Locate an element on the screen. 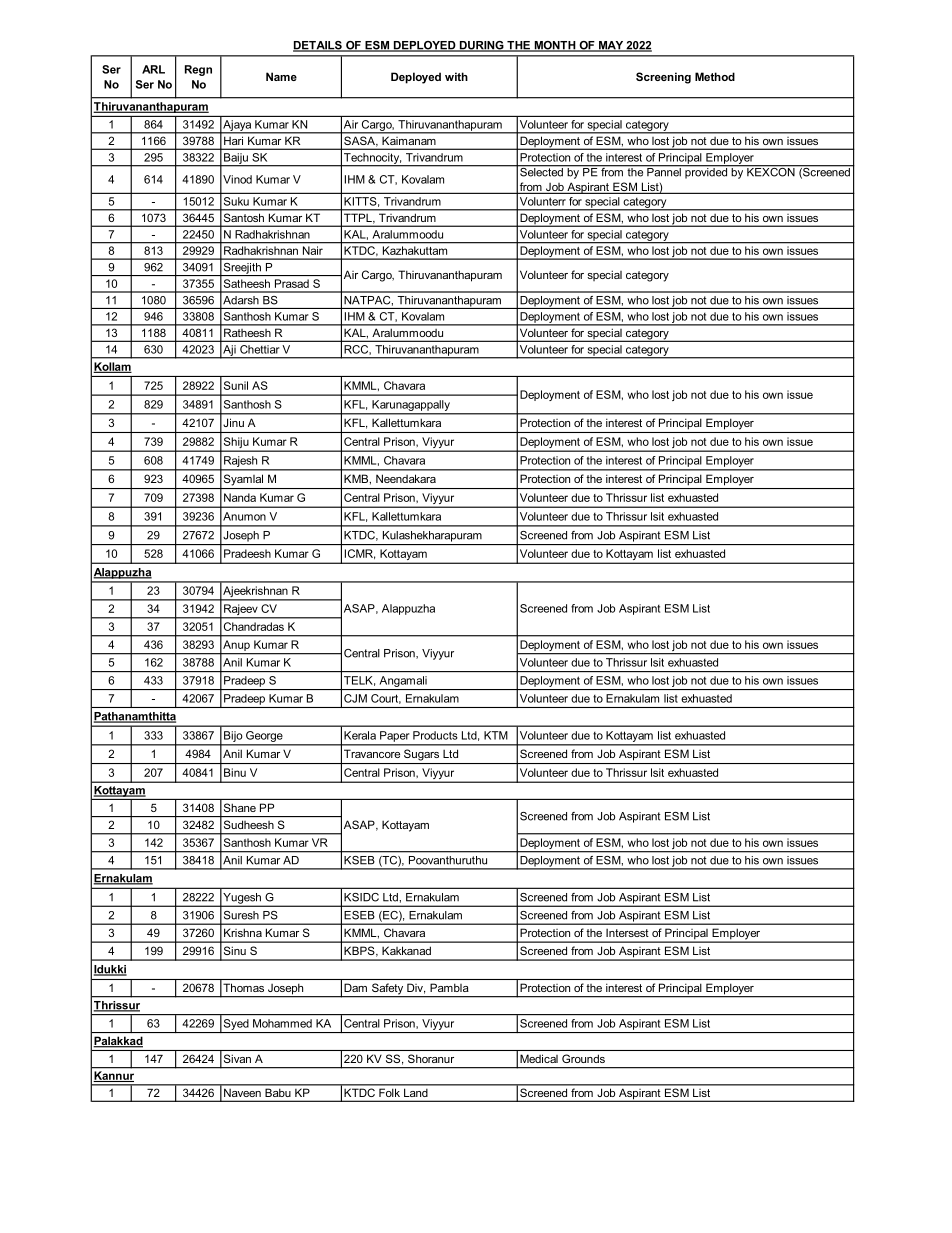 The height and width of the screenshot is (1233, 952). Safety is located at coordinates (387, 990).
